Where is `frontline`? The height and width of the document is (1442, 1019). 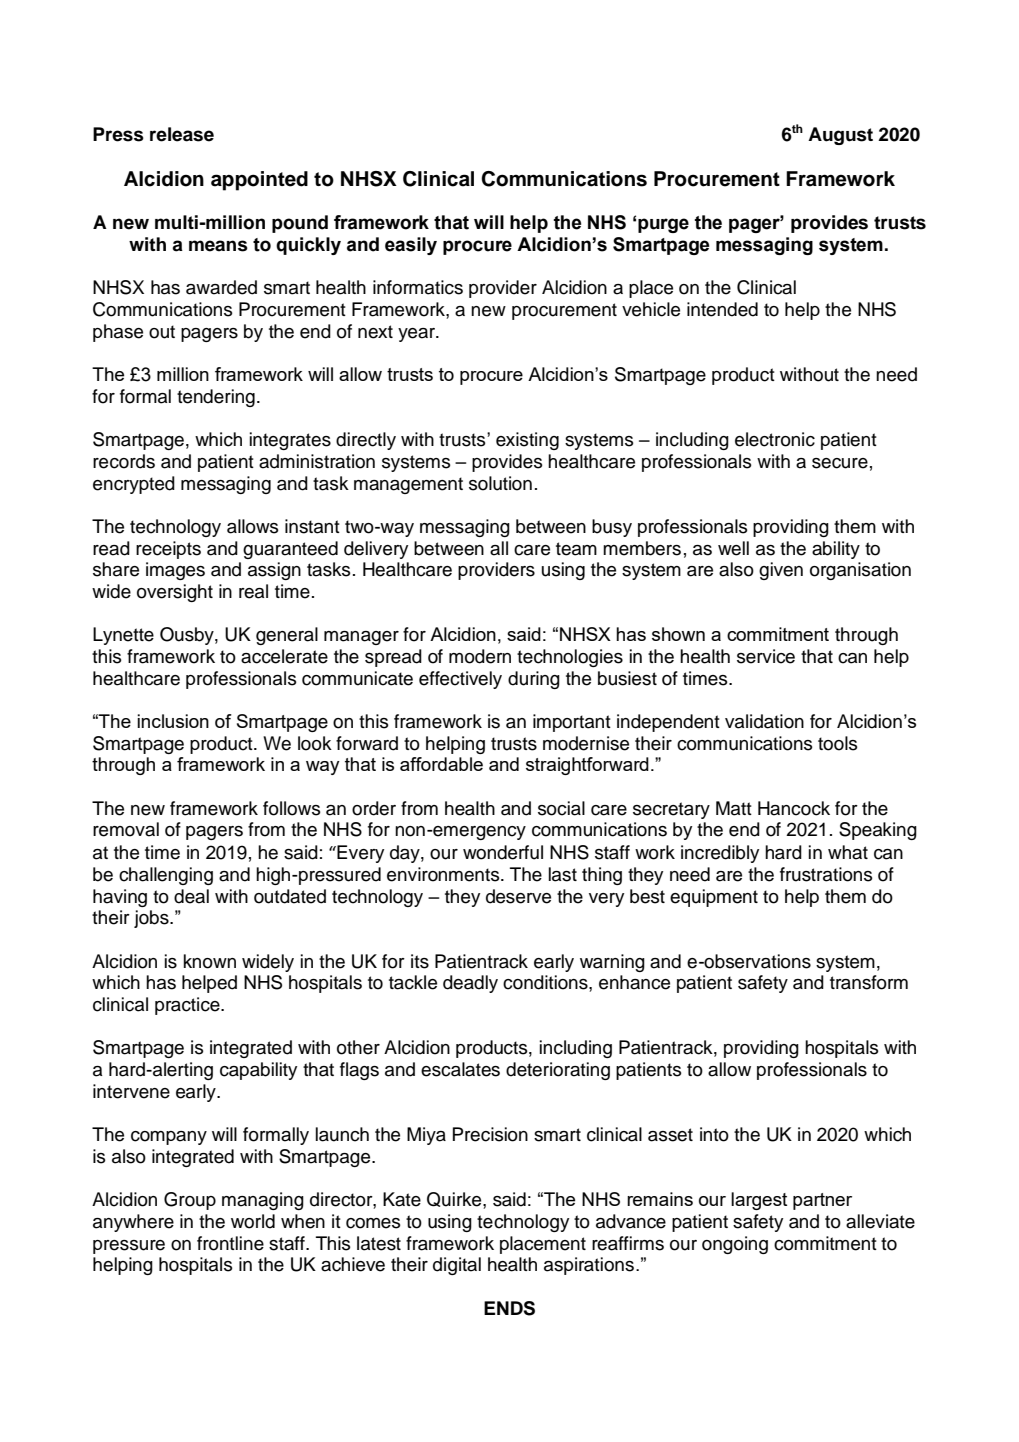
frontline is located at coordinates (230, 1243).
